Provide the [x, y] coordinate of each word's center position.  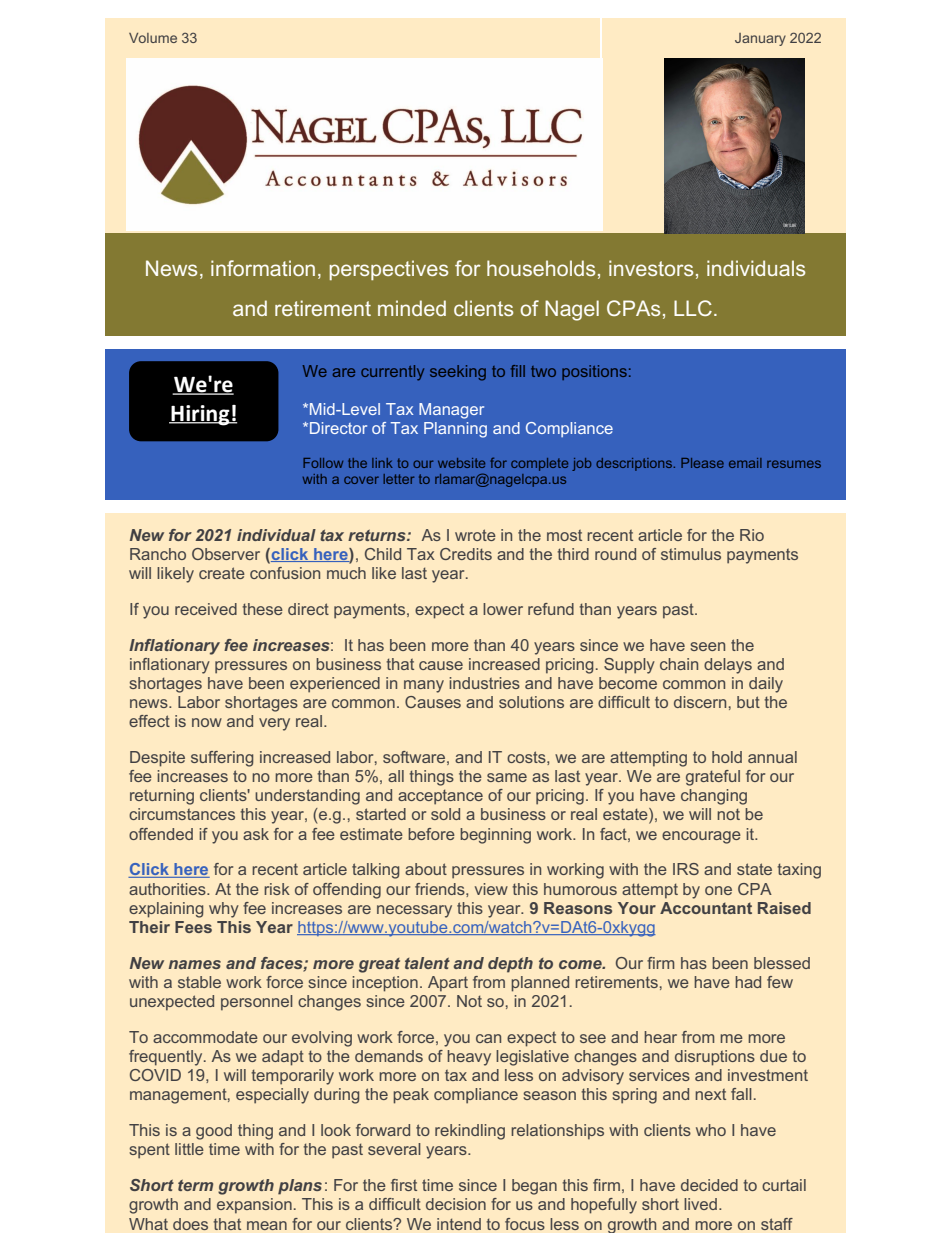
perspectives [388, 270]
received [206, 609]
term [195, 1185]
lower [503, 609]
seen [707, 646]
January [760, 39]
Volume [153, 38]
